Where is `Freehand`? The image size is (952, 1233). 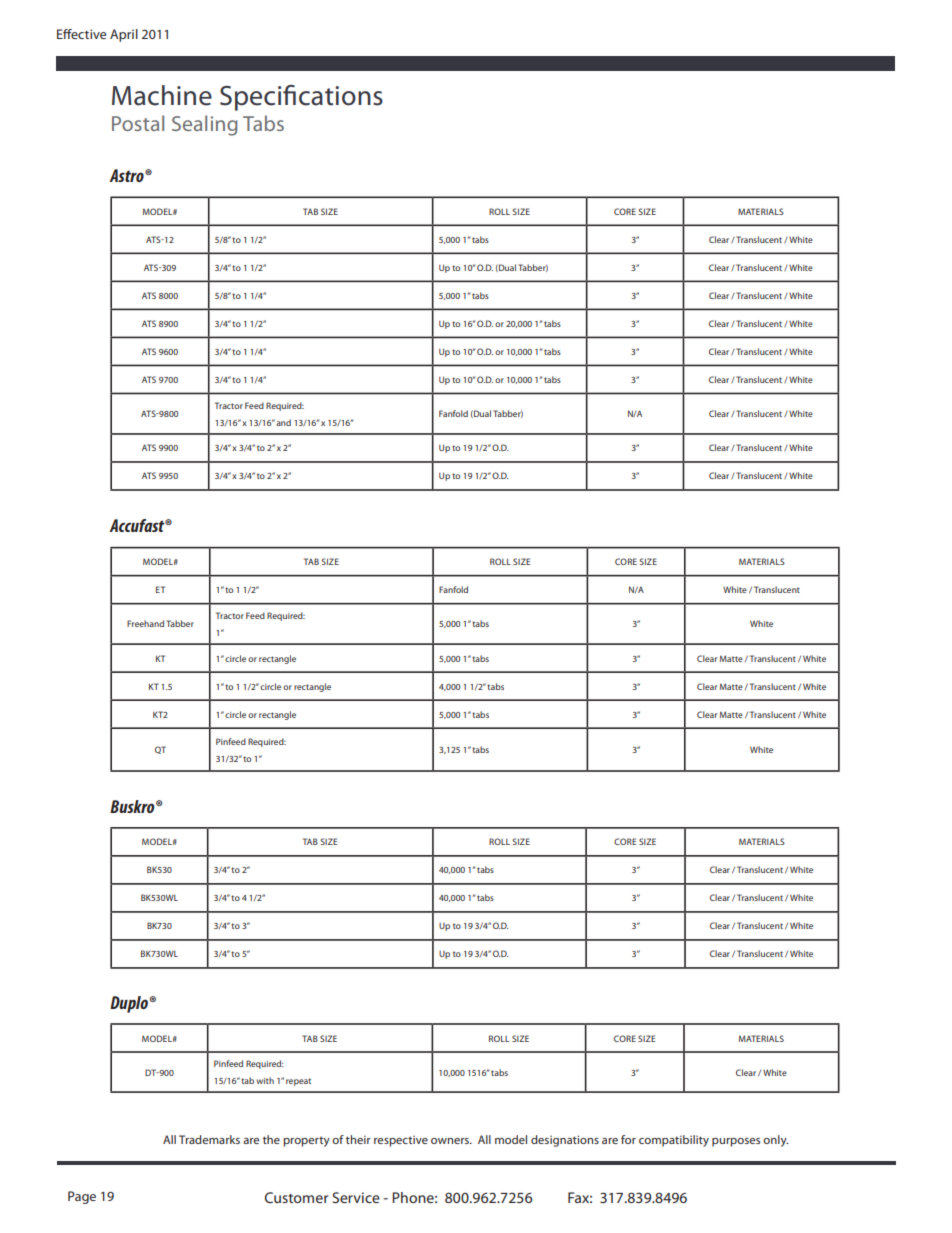
Freehand is located at coordinates (145, 623).
